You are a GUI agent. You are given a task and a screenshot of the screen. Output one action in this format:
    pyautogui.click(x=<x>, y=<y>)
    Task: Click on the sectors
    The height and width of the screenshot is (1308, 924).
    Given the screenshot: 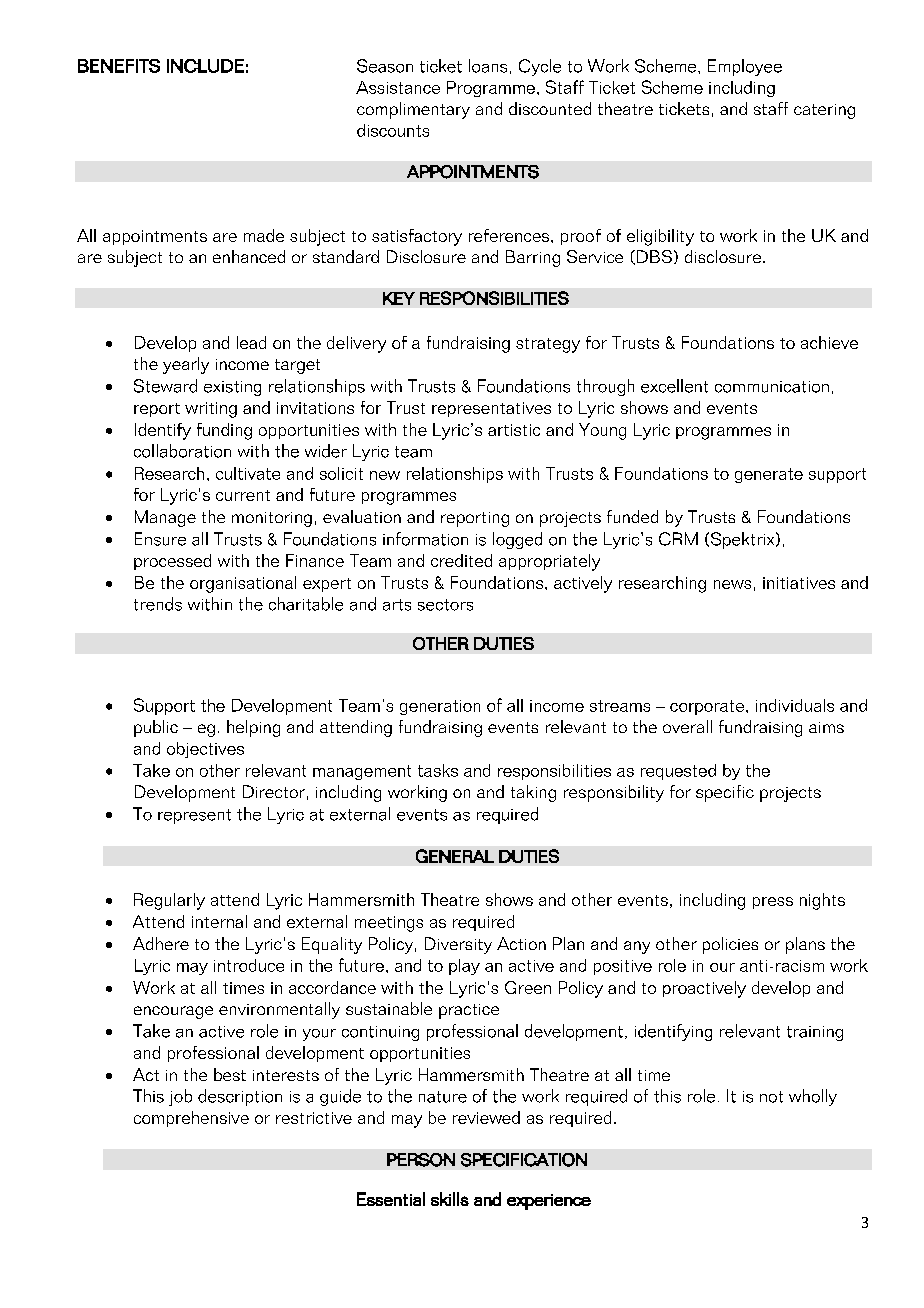 What is the action you would take?
    pyautogui.click(x=445, y=605)
